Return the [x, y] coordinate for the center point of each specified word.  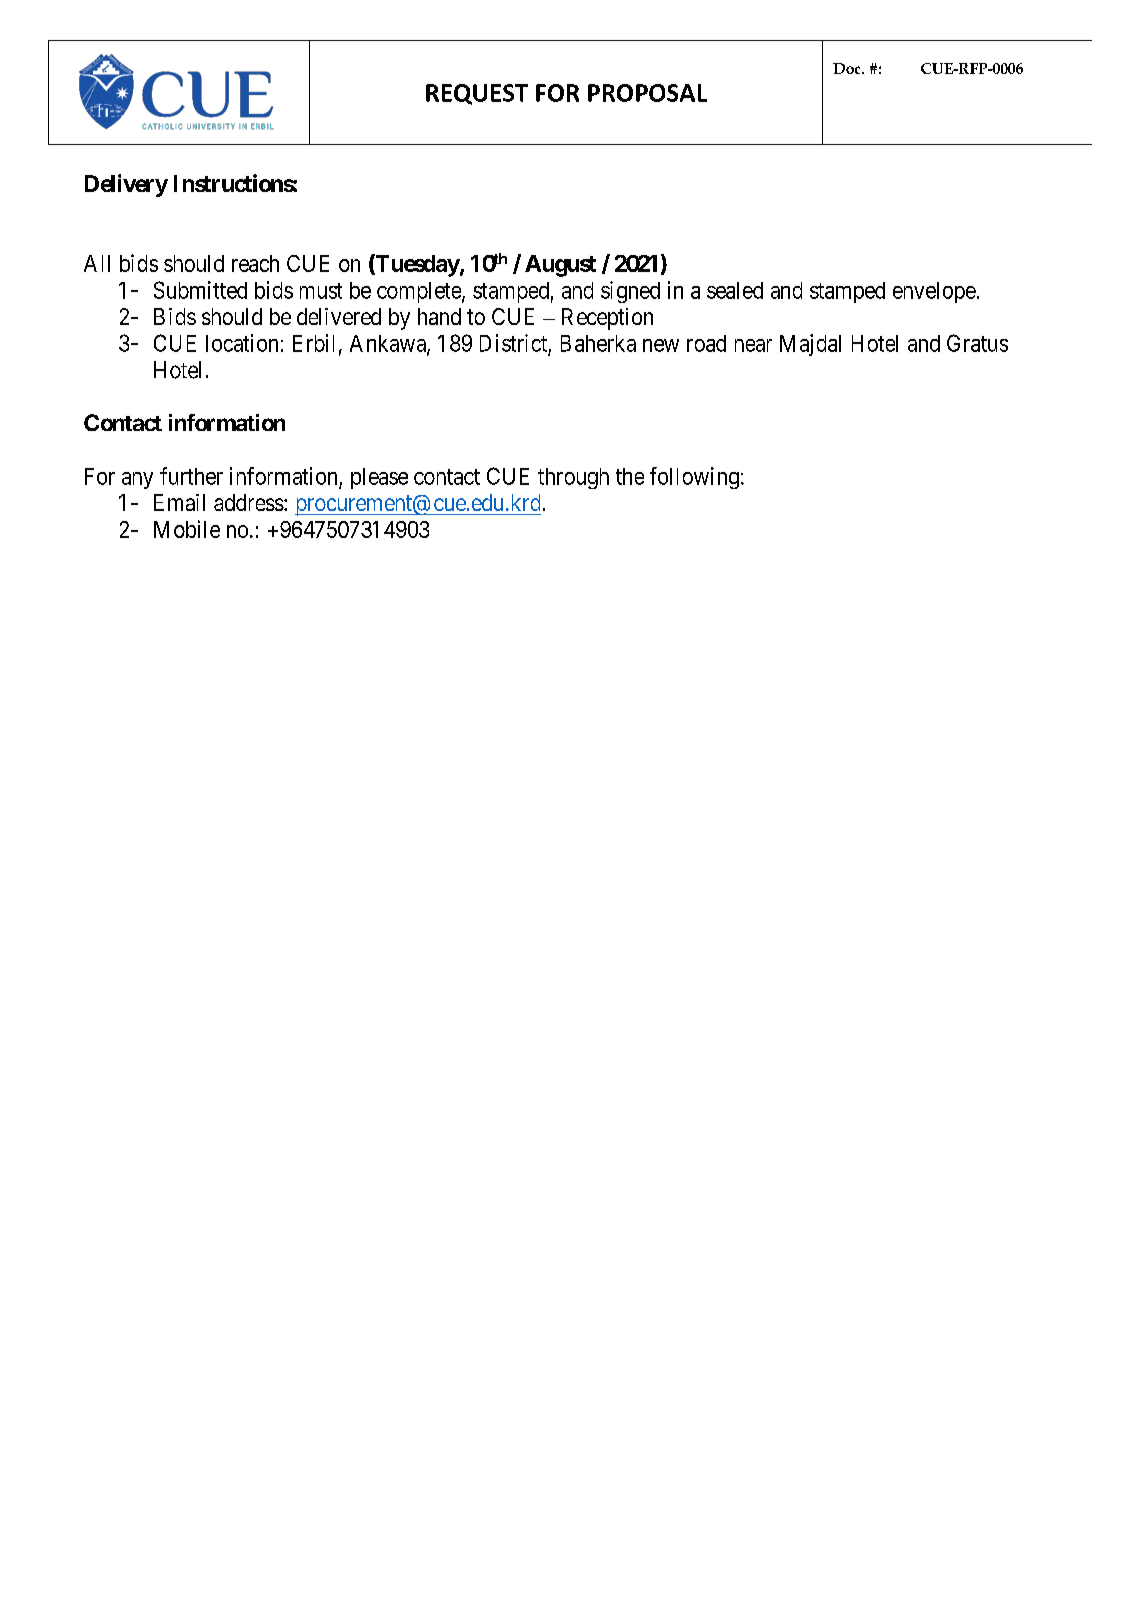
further [191, 476]
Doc [848, 68]
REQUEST [477, 94]
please [379, 478]
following [694, 478]
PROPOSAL [647, 93]
